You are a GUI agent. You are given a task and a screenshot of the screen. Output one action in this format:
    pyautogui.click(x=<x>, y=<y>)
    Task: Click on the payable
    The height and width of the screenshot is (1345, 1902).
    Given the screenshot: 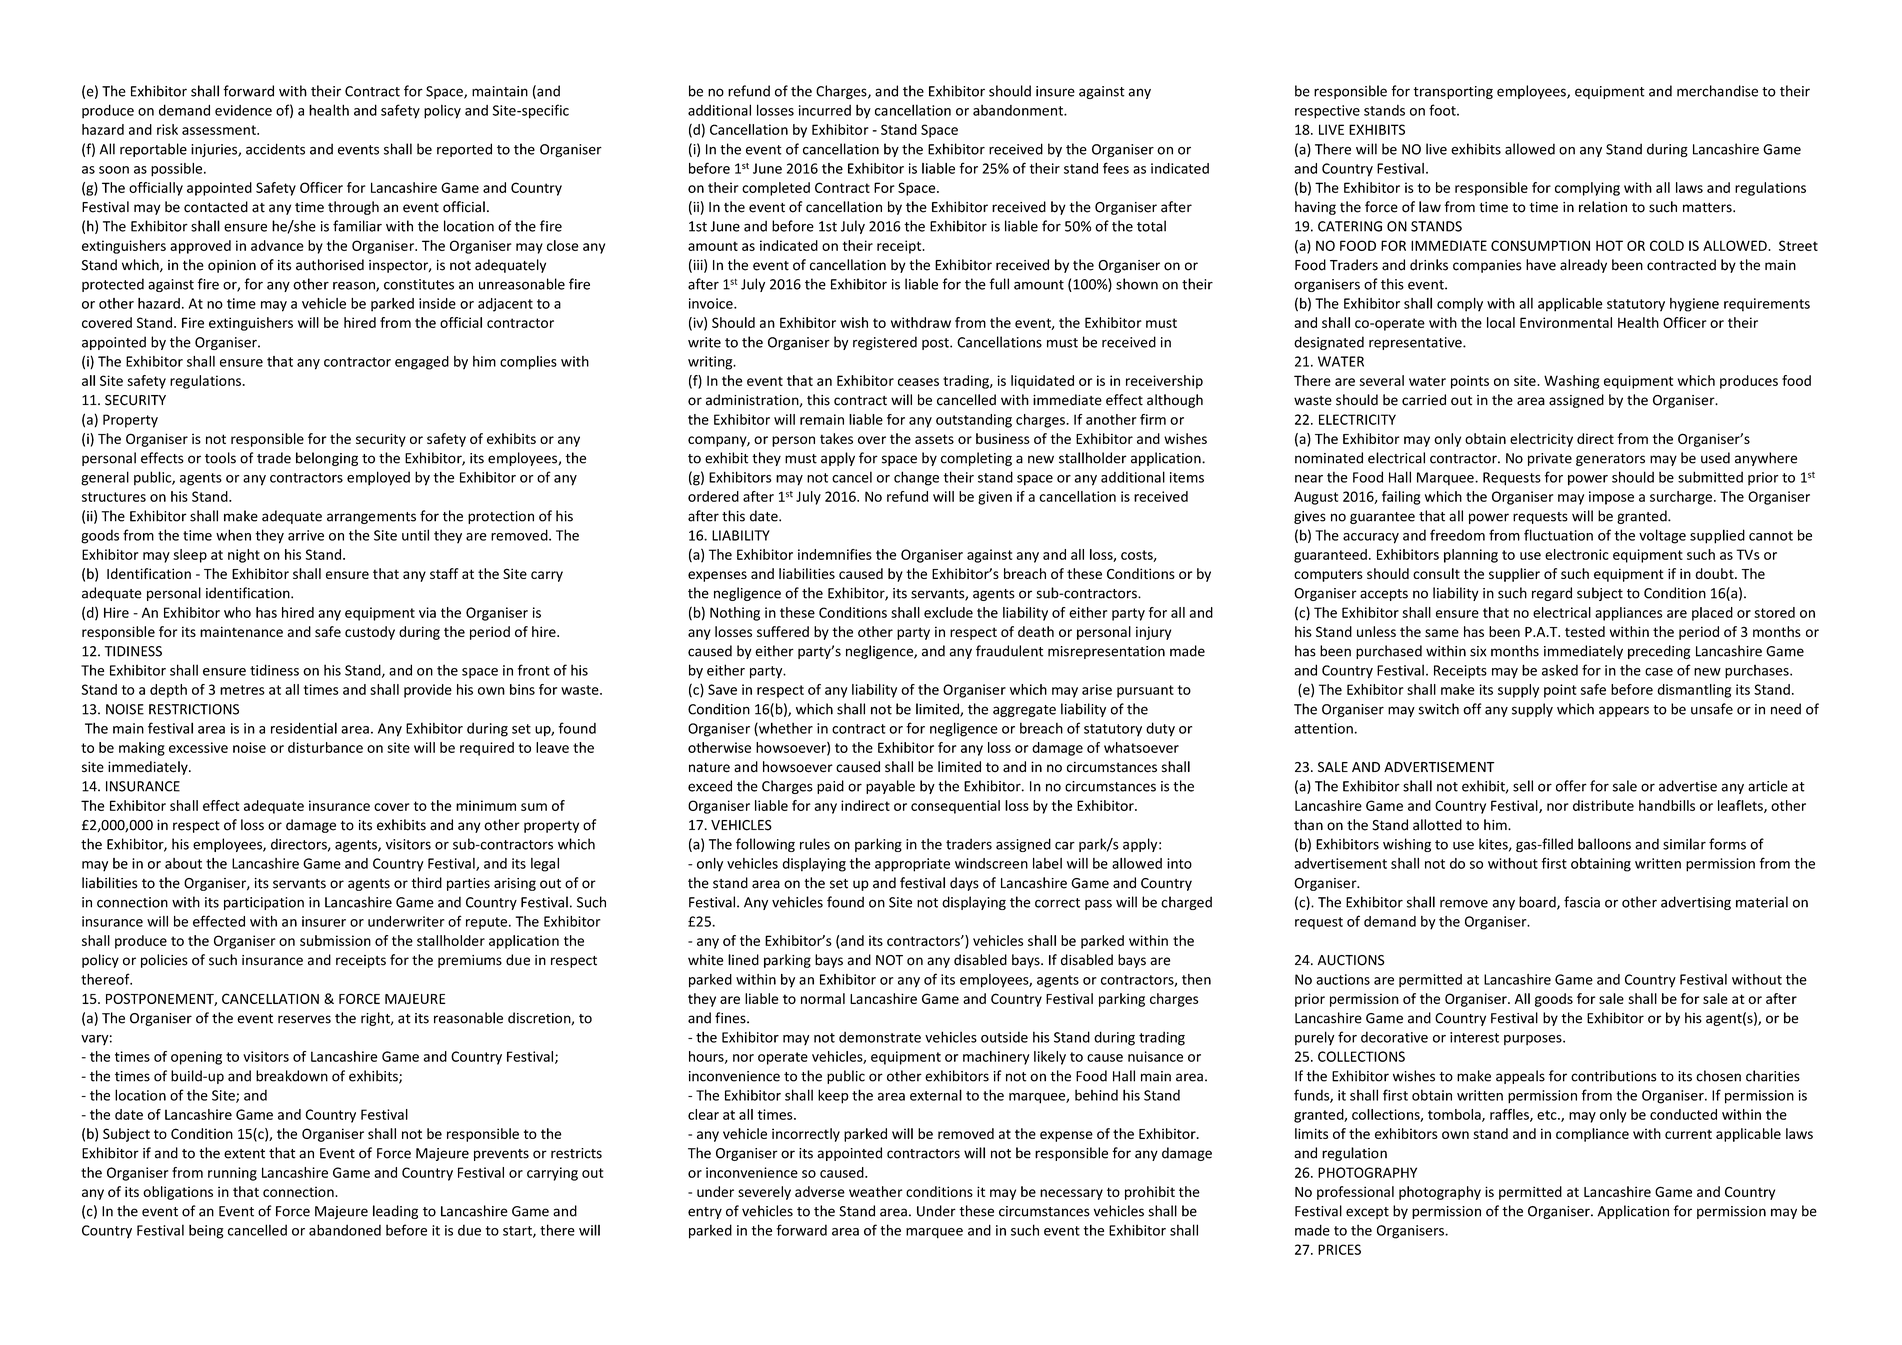 What is the action you would take?
    pyautogui.click(x=890, y=787)
